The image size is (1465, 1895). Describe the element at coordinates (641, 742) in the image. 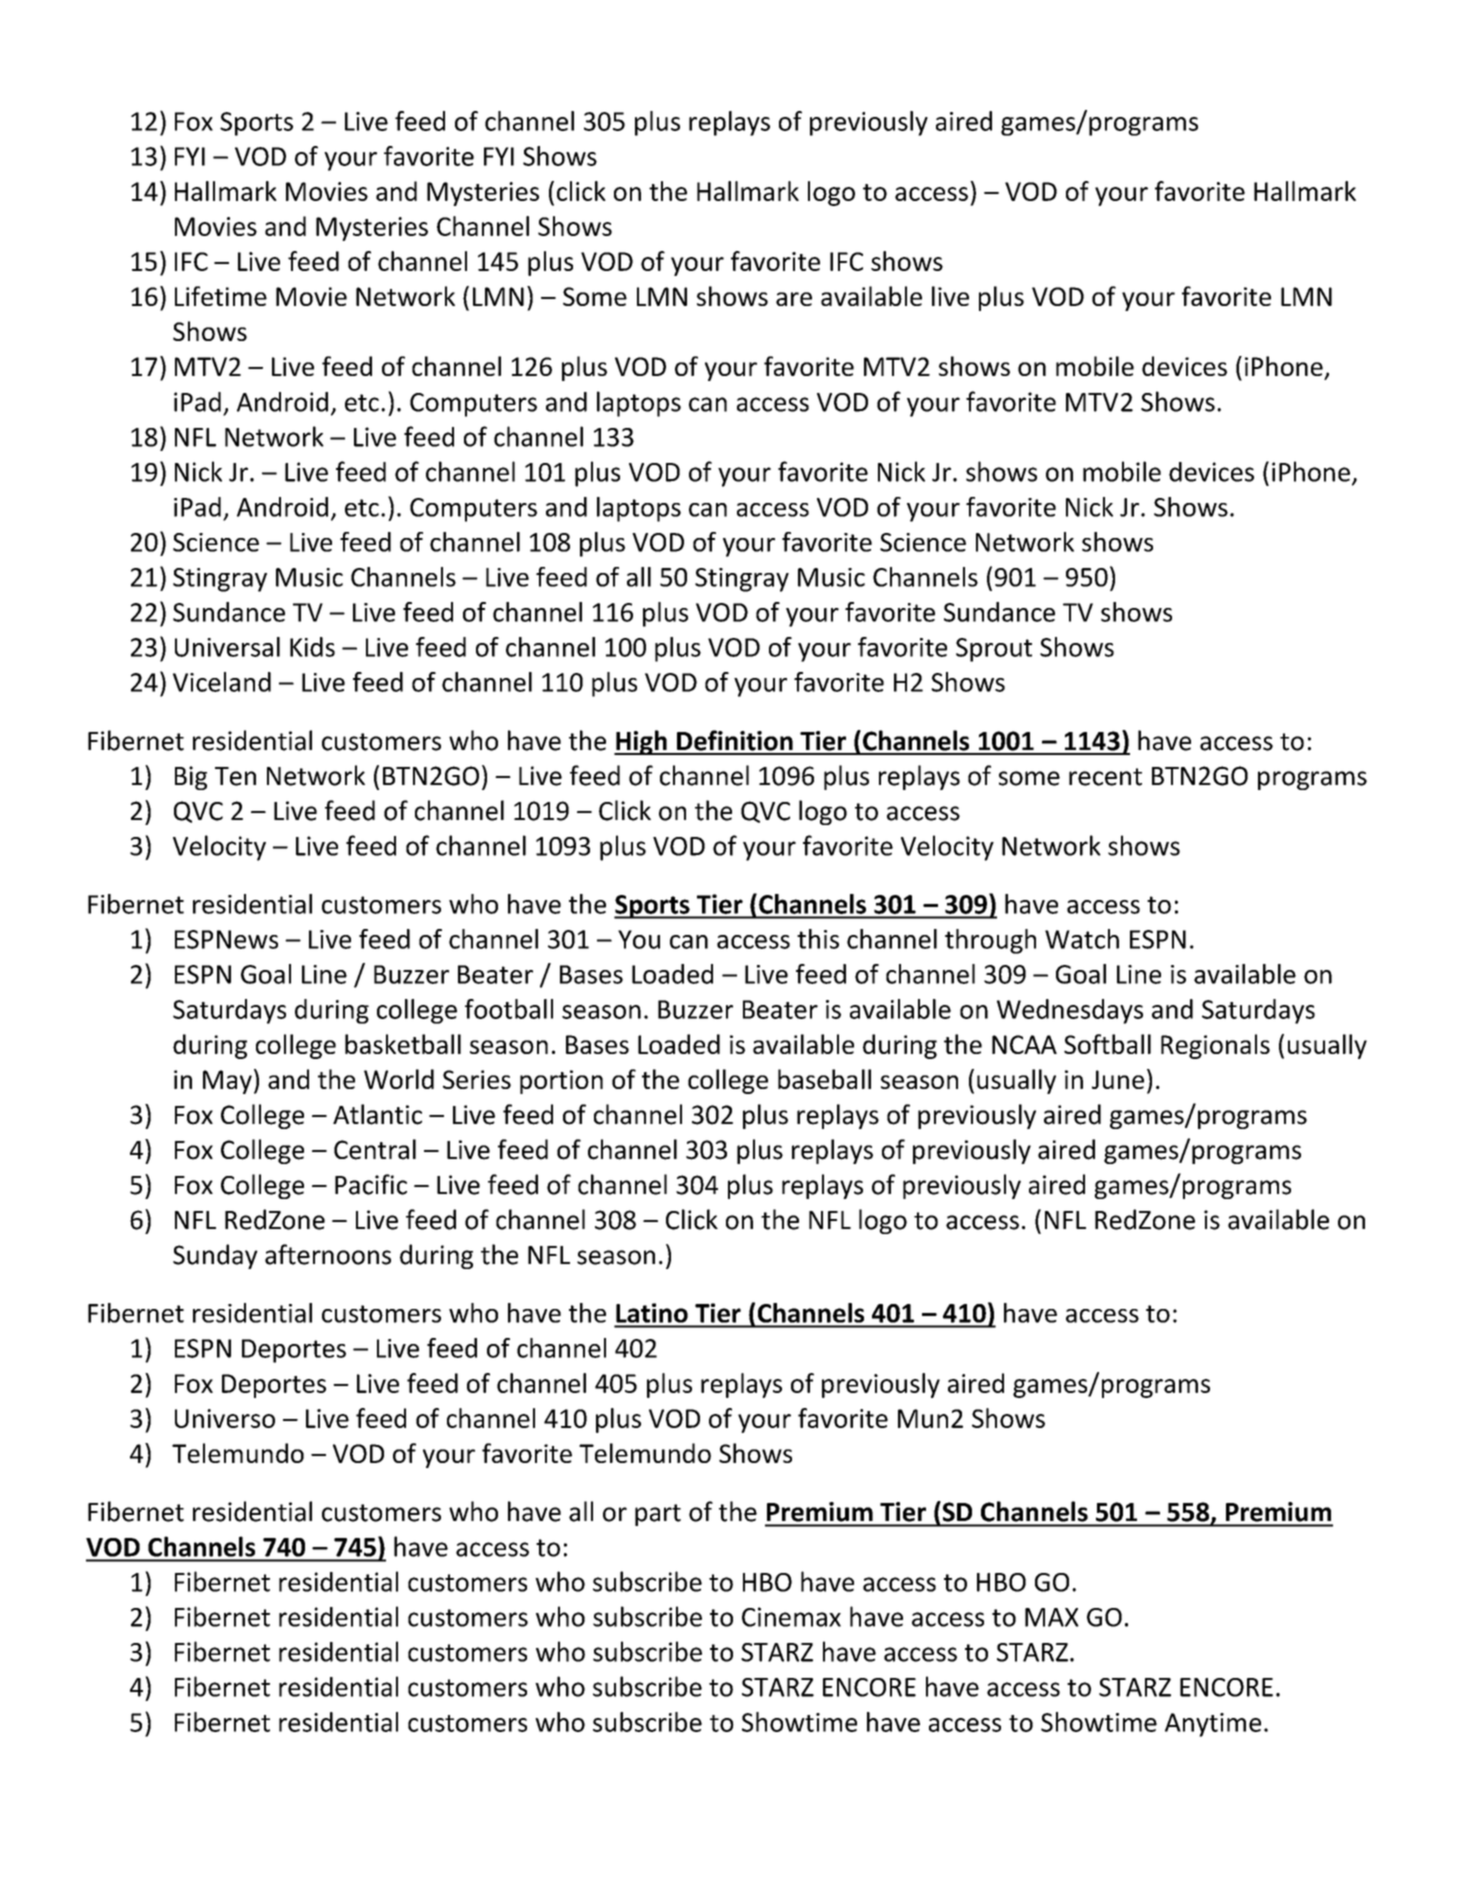

I see `High` at that location.
